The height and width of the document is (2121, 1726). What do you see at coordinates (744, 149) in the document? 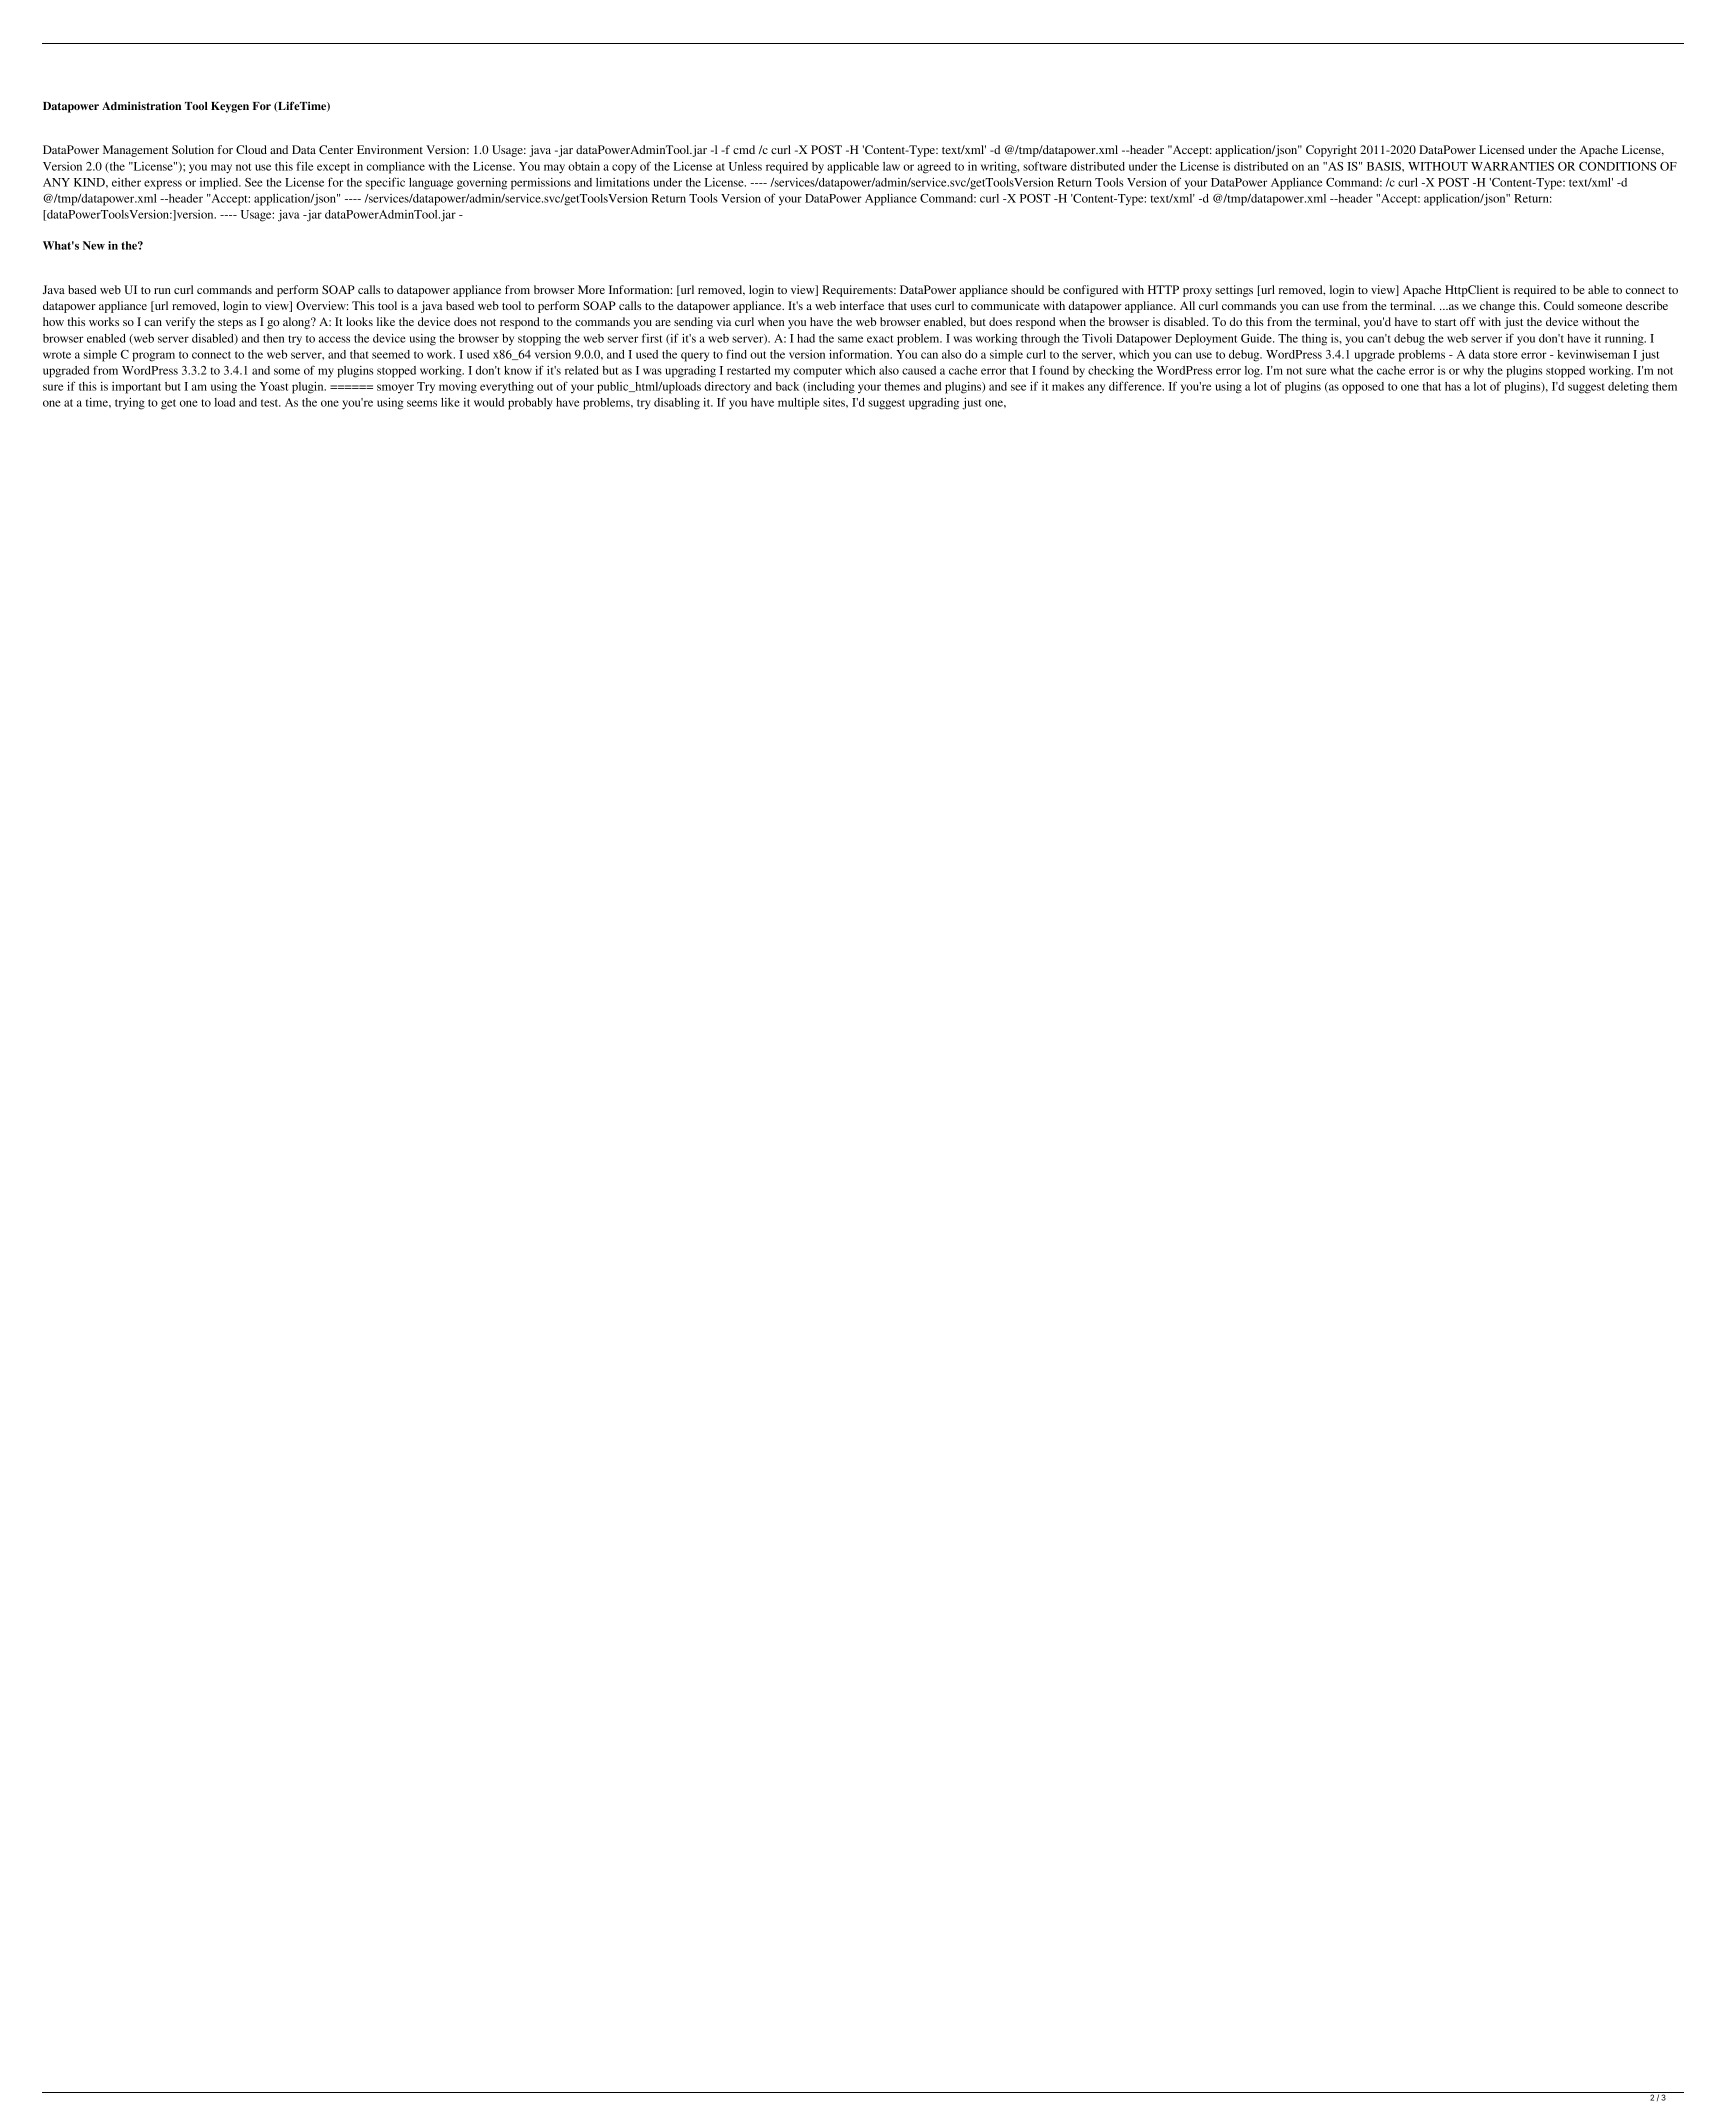
I see `cmd` at bounding box center [744, 149].
